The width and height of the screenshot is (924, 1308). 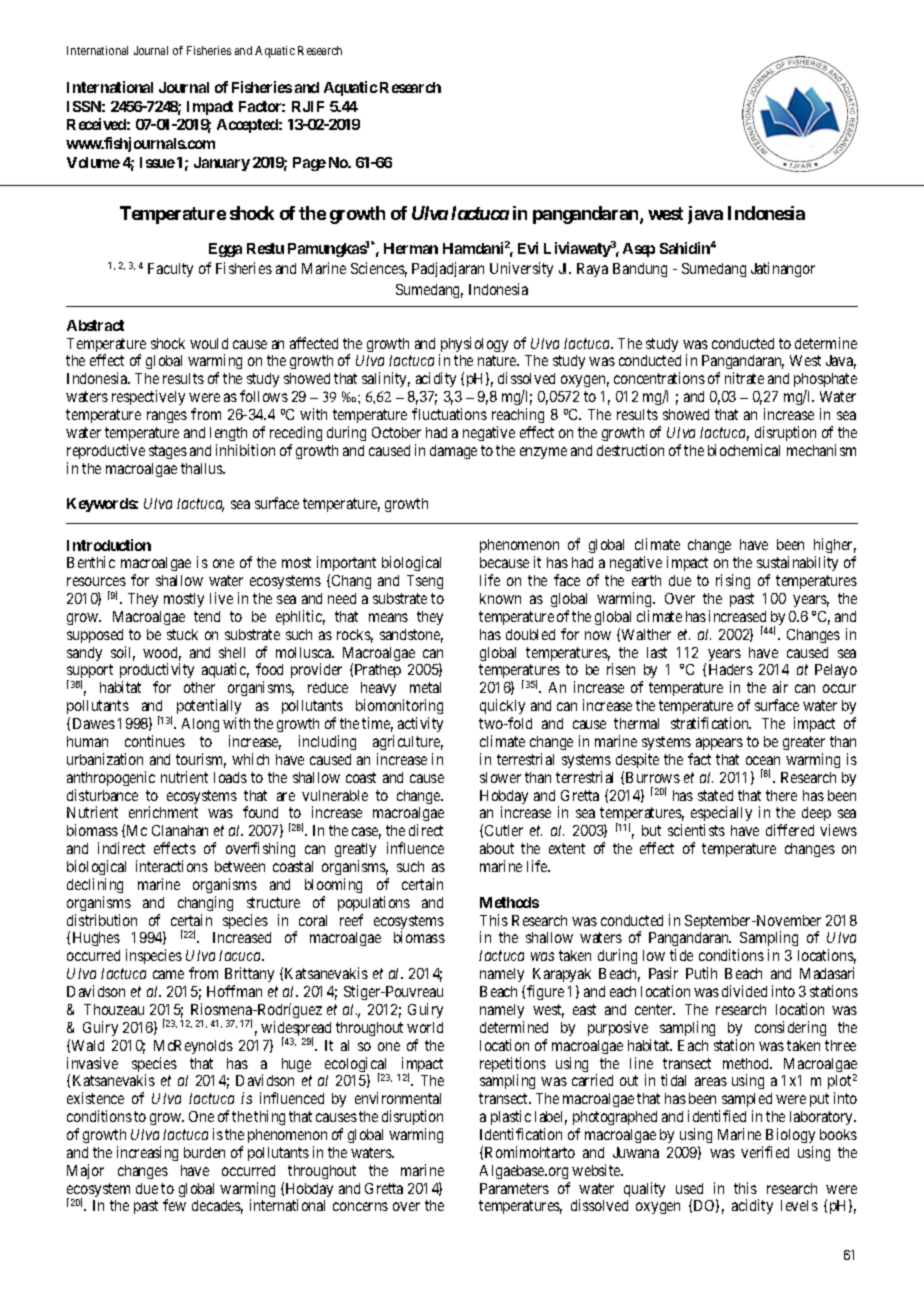 I want to click on about, so click(x=497, y=848).
